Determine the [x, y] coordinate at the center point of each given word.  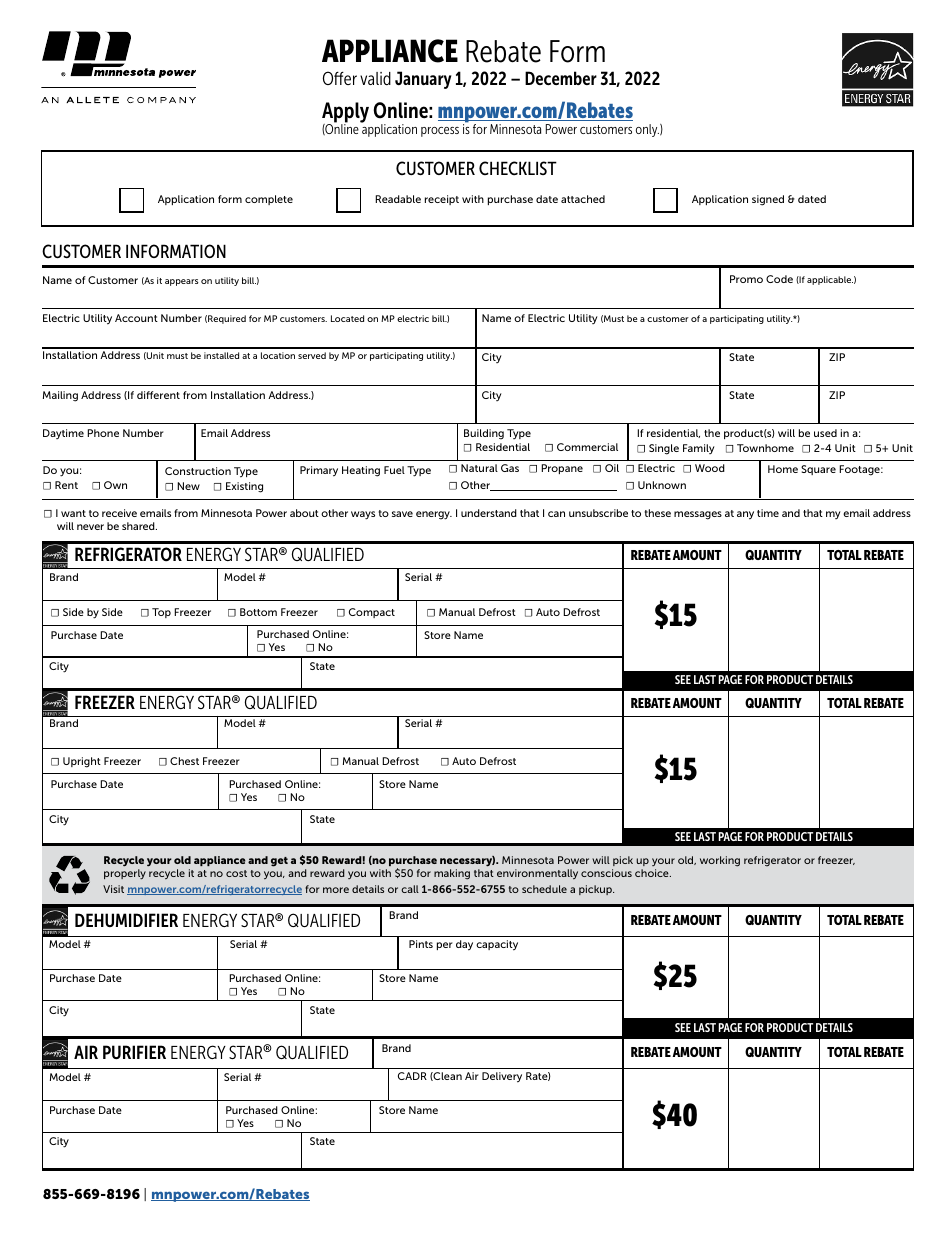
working [720, 861]
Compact [372, 613]
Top [161, 613]
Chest [184, 761]
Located [347, 318]
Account [136, 318]
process [440, 132]
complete [269, 200]
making [452, 874]
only [647, 130]
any [745, 515]
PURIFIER [134, 1052]
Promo [746, 279]
